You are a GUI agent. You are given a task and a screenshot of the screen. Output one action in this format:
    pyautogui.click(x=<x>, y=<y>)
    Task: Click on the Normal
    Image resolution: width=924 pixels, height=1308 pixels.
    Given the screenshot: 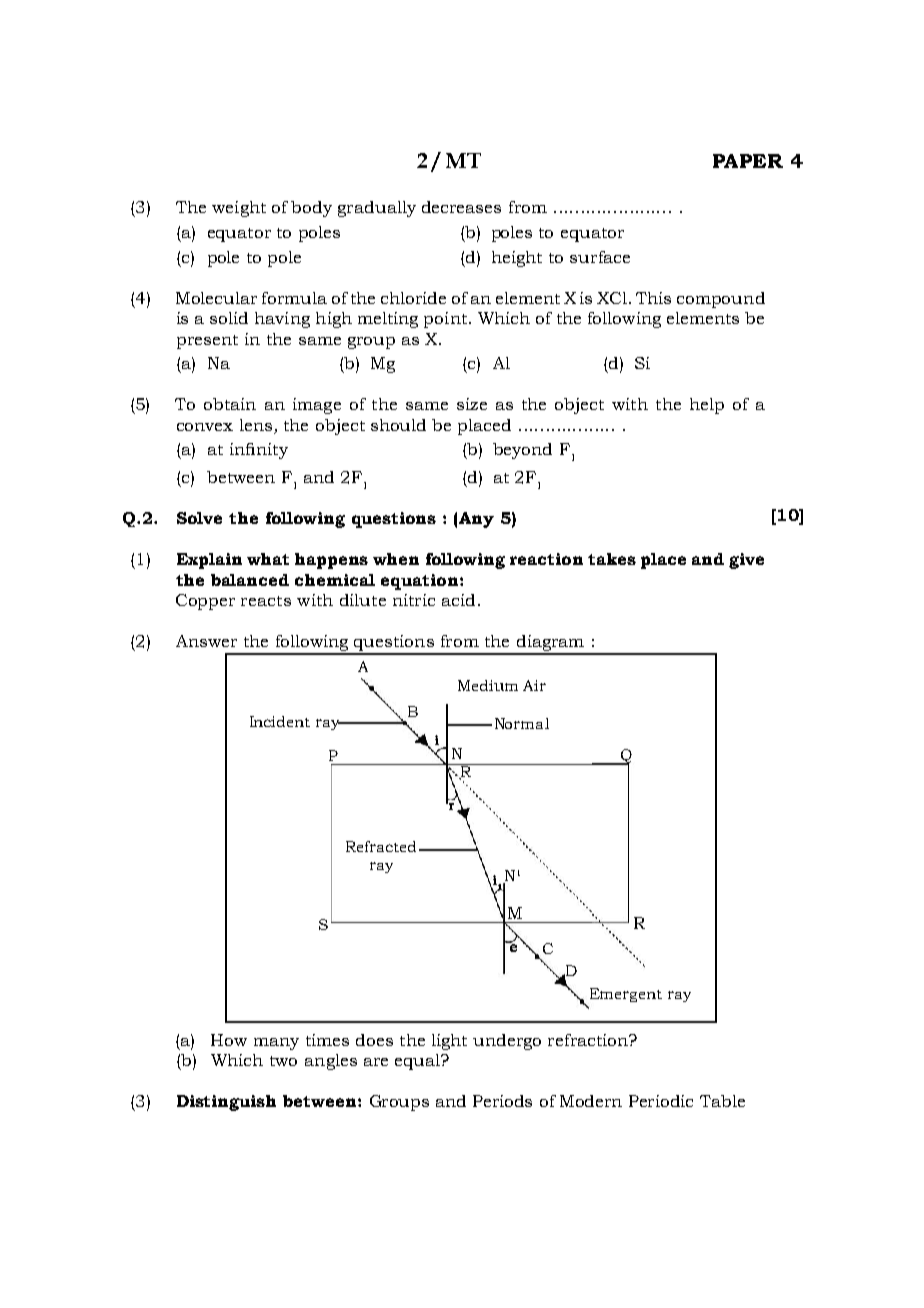 What is the action you would take?
    pyautogui.click(x=522, y=723)
